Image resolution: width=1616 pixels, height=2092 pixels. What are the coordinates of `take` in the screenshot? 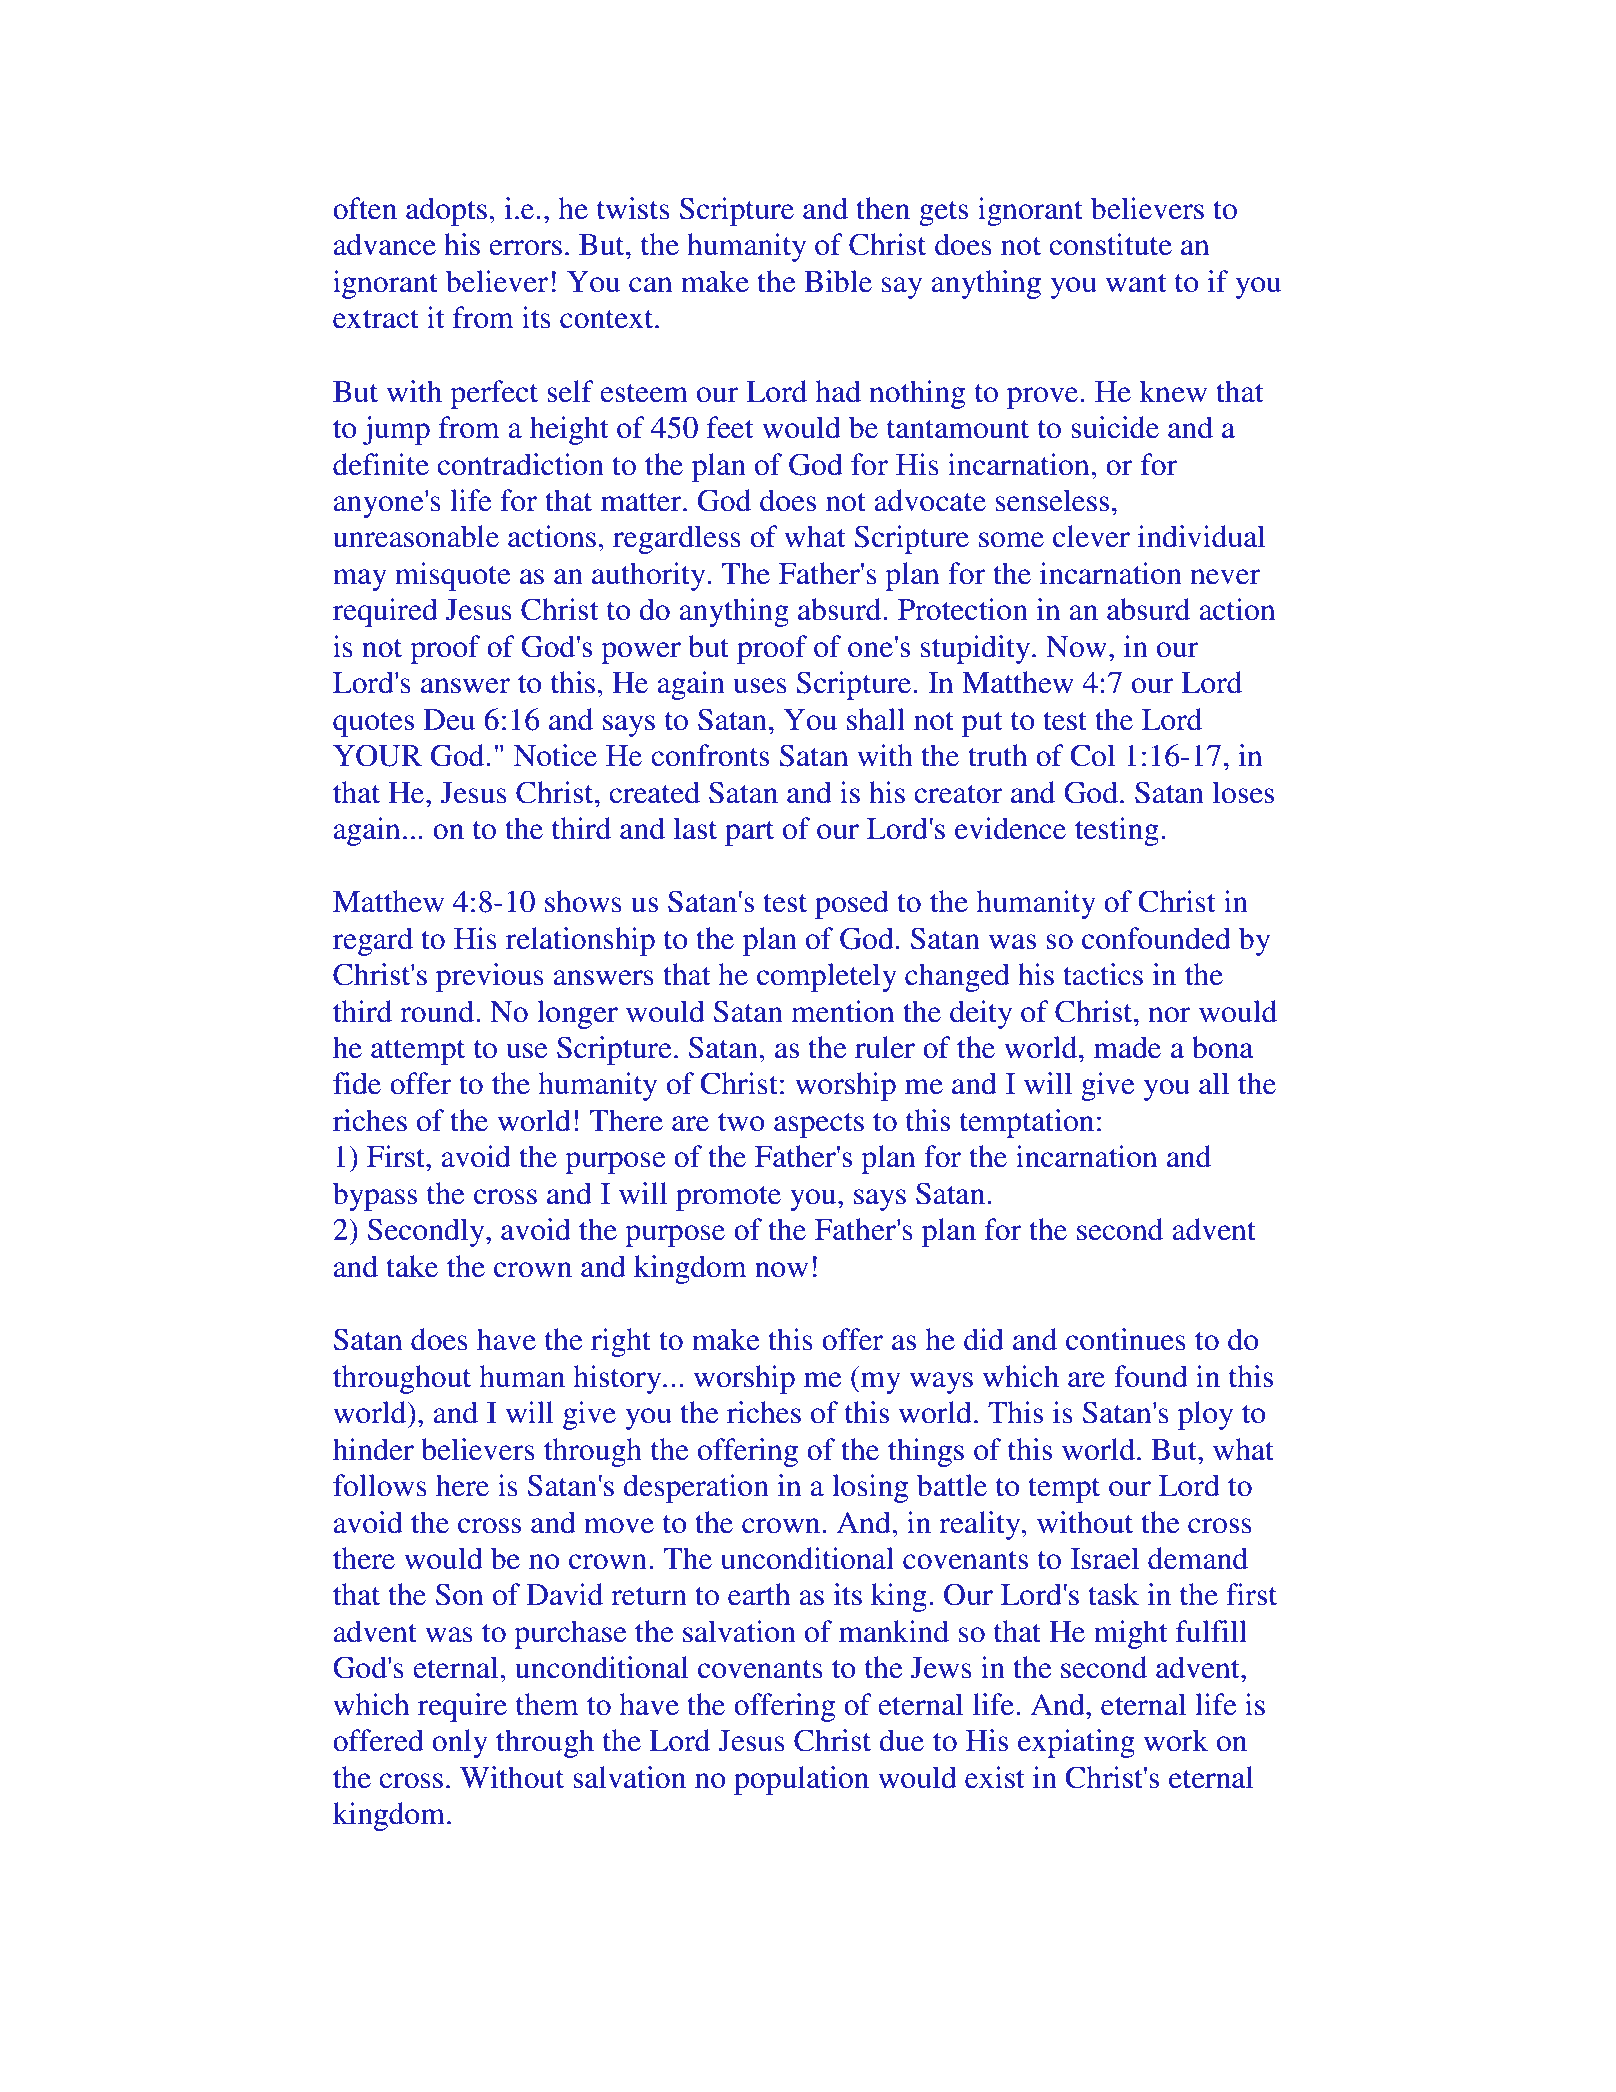 It's located at (412, 1266).
